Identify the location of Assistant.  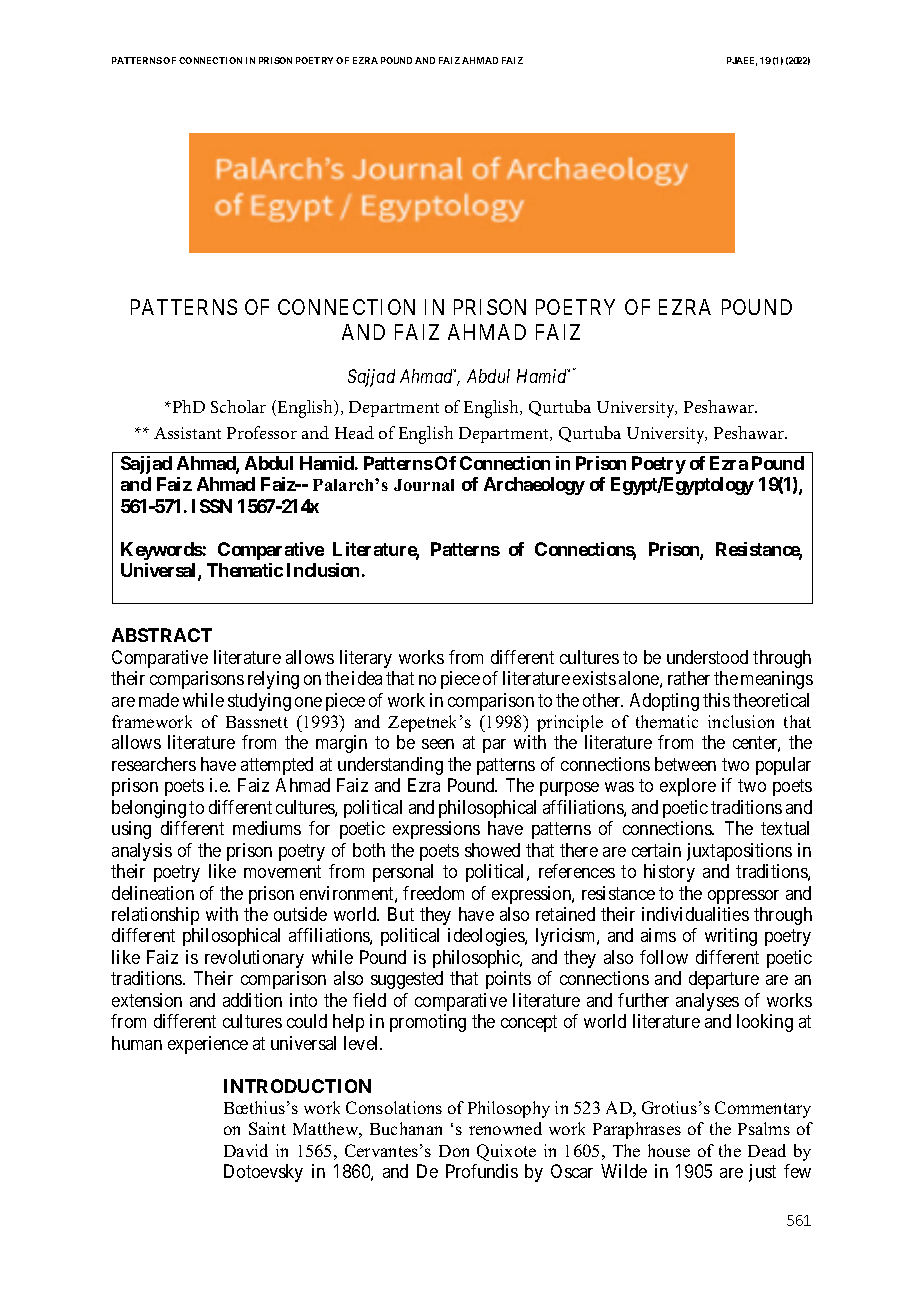
(187, 433).
